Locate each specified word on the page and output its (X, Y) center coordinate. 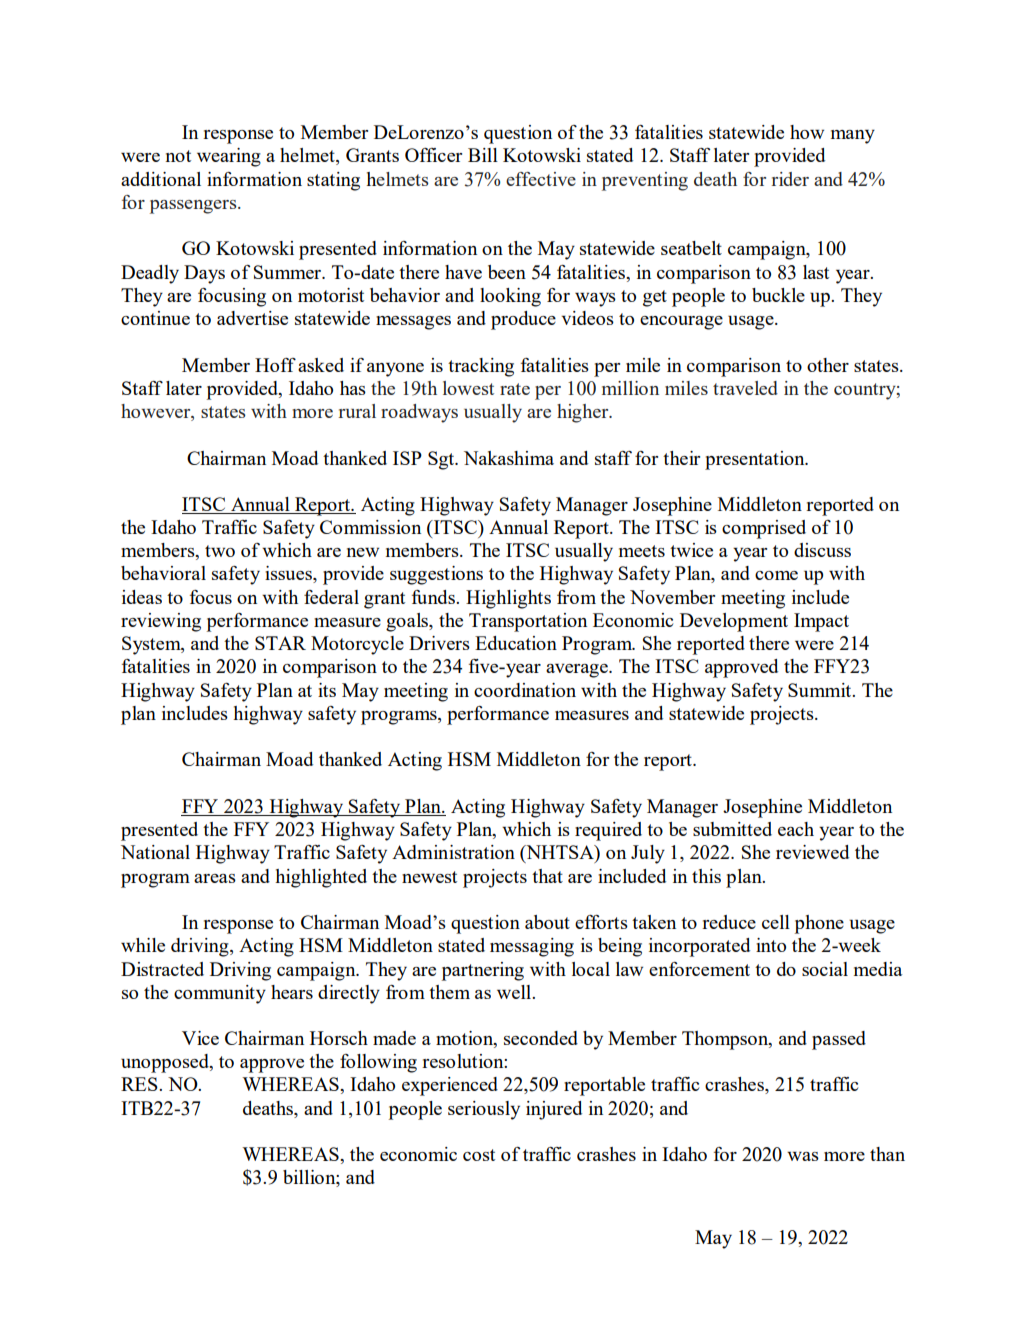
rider (790, 179)
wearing (229, 157)
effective (541, 179)
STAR (280, 643)
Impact (821, 622)
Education (516, 643)
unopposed (166, 1063)
